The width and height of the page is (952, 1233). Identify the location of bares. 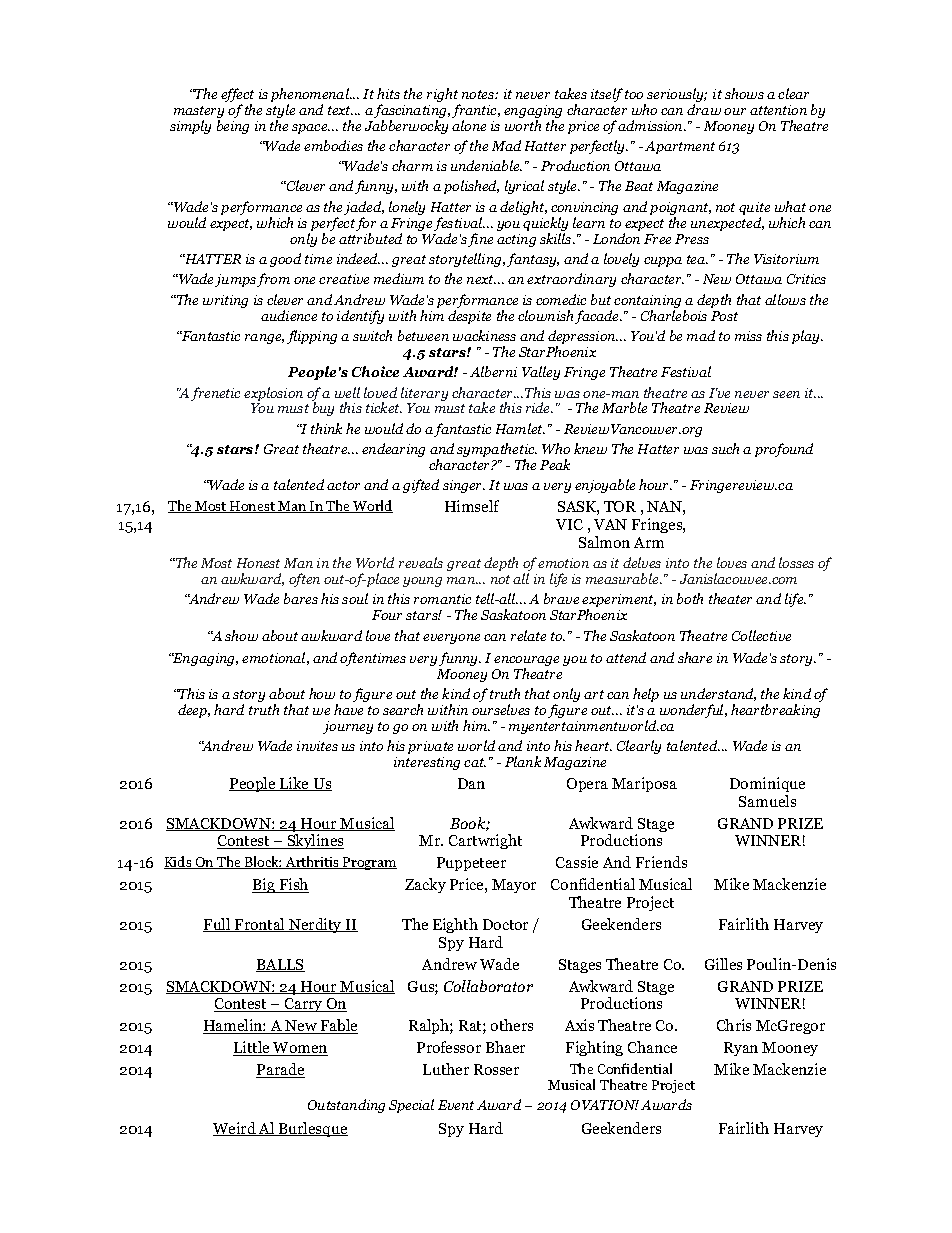
(301, 598).
